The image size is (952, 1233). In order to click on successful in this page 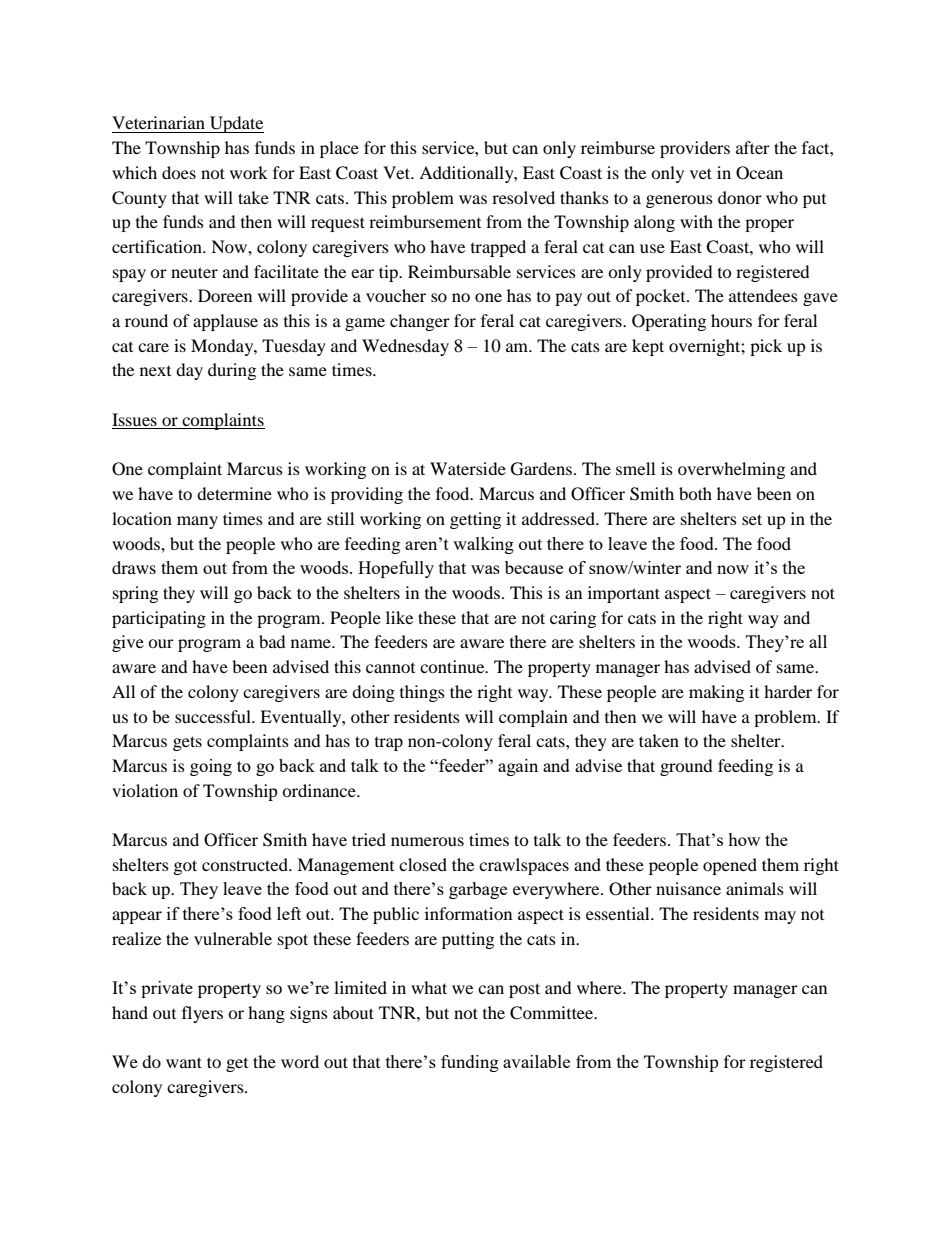, I will do `click(214, 716)`.
